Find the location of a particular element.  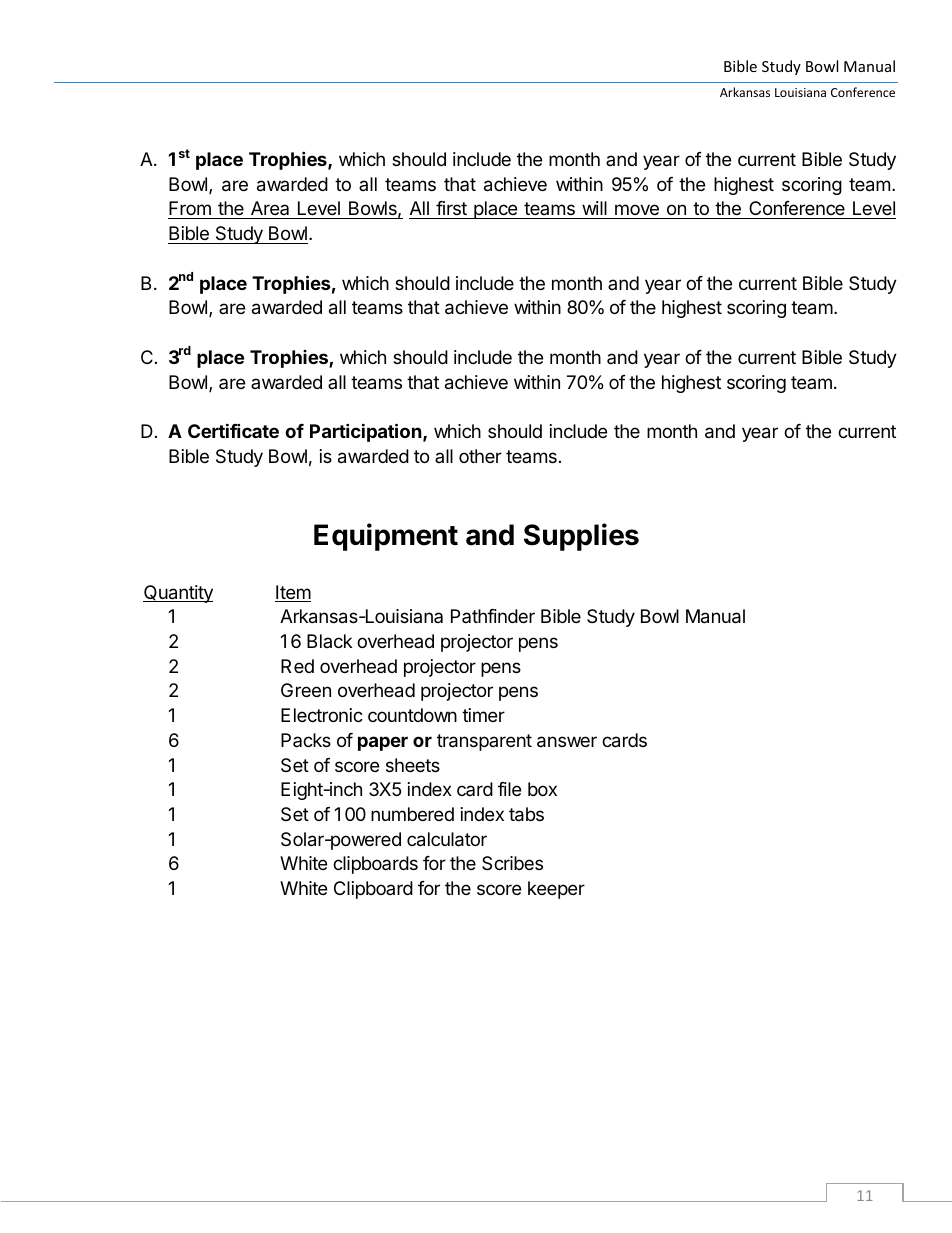

Equipment is located at coordinates (386, 537).
